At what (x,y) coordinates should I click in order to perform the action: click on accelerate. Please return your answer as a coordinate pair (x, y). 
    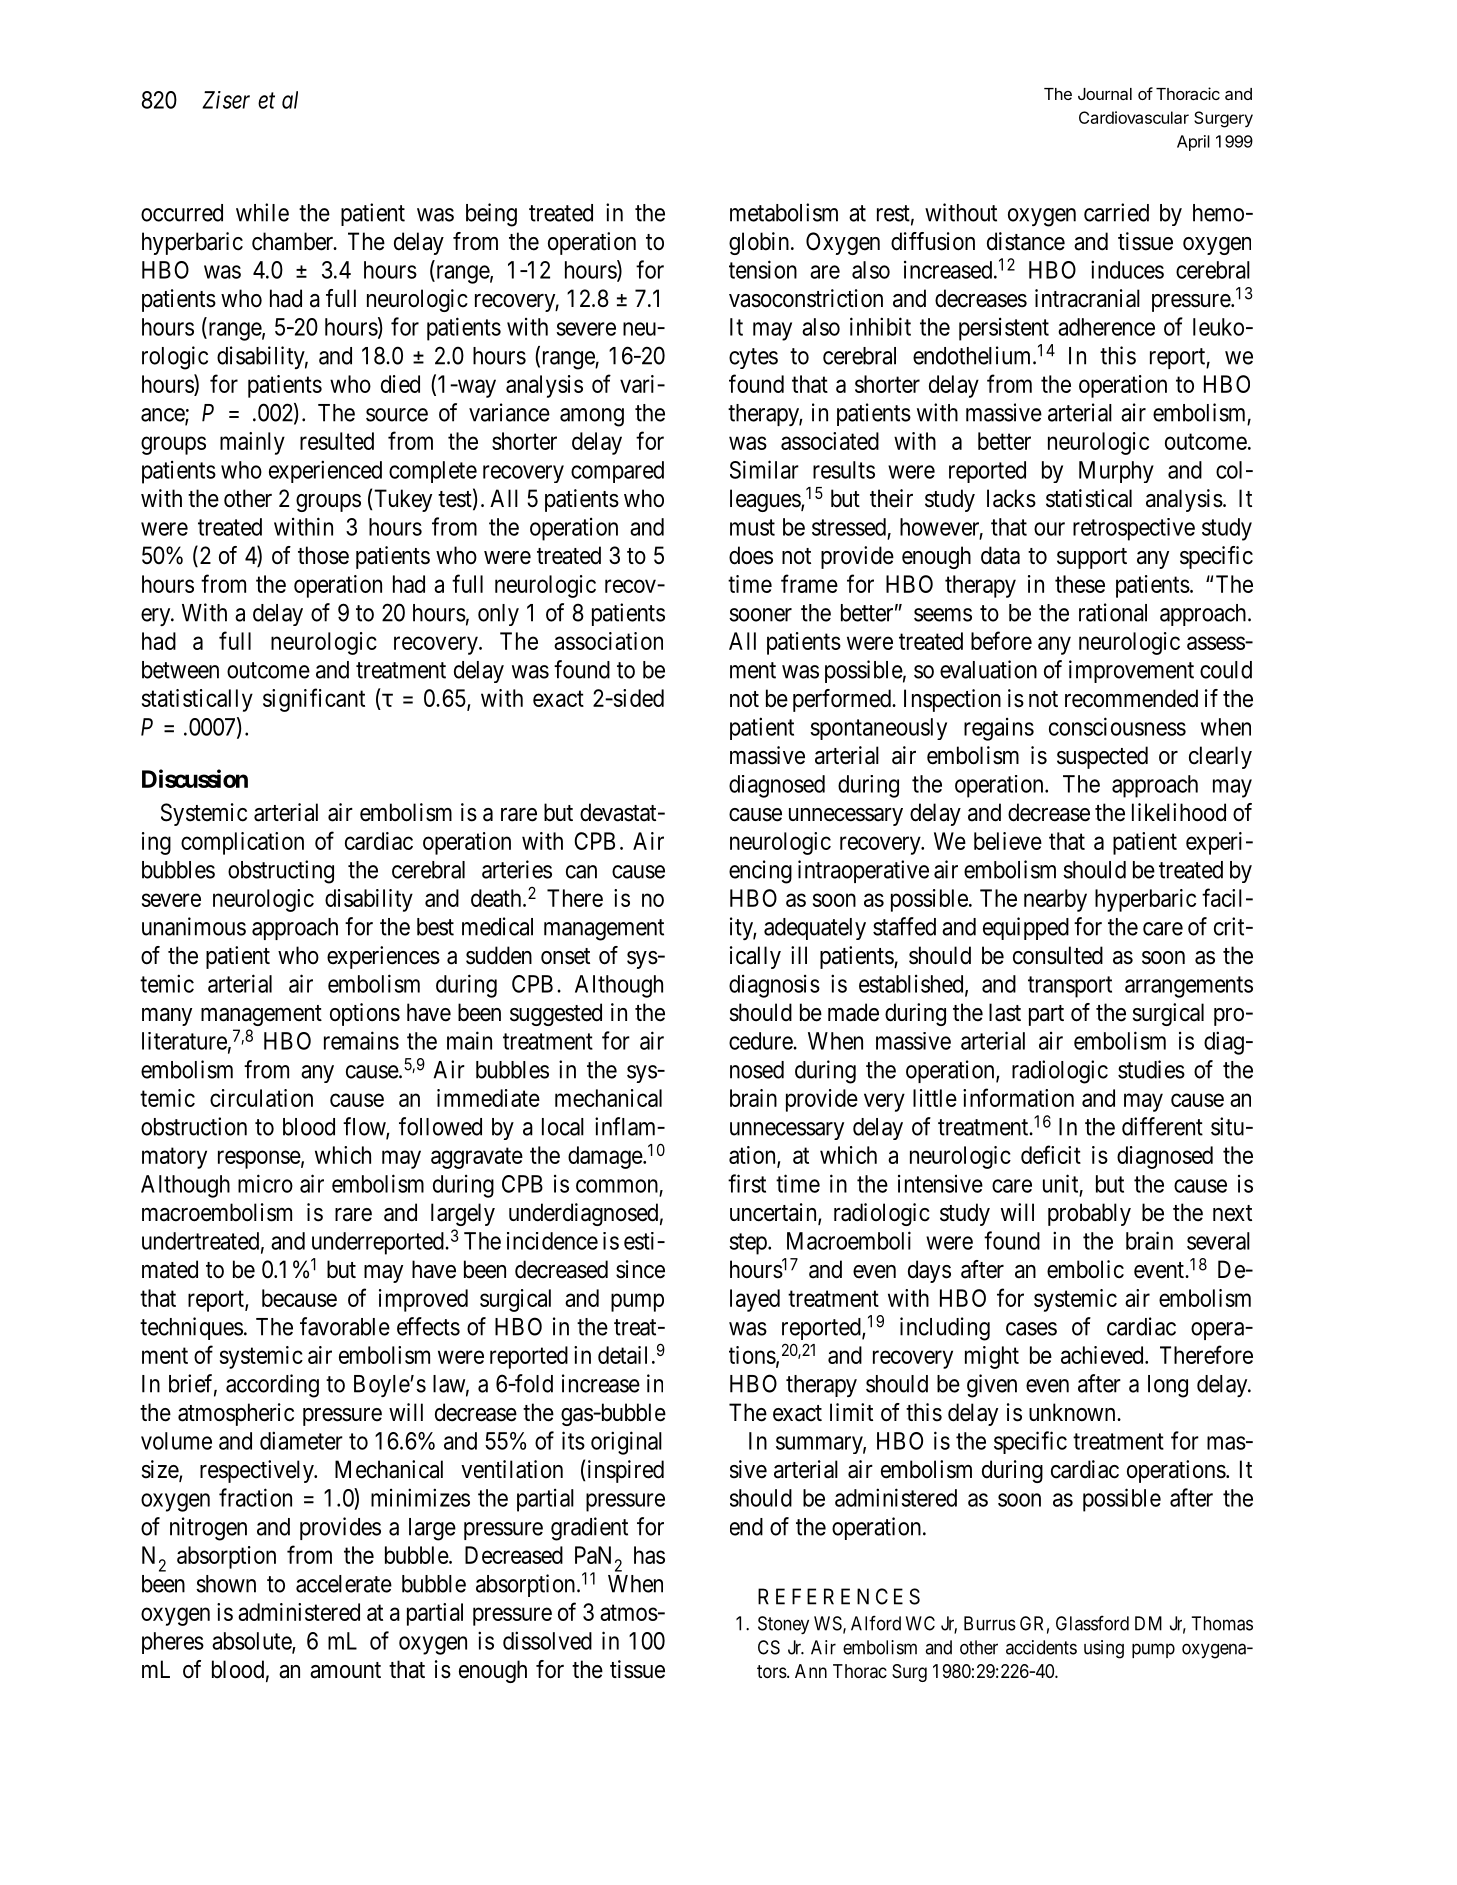
    Looking at the image, I should click on (344, 1584).
